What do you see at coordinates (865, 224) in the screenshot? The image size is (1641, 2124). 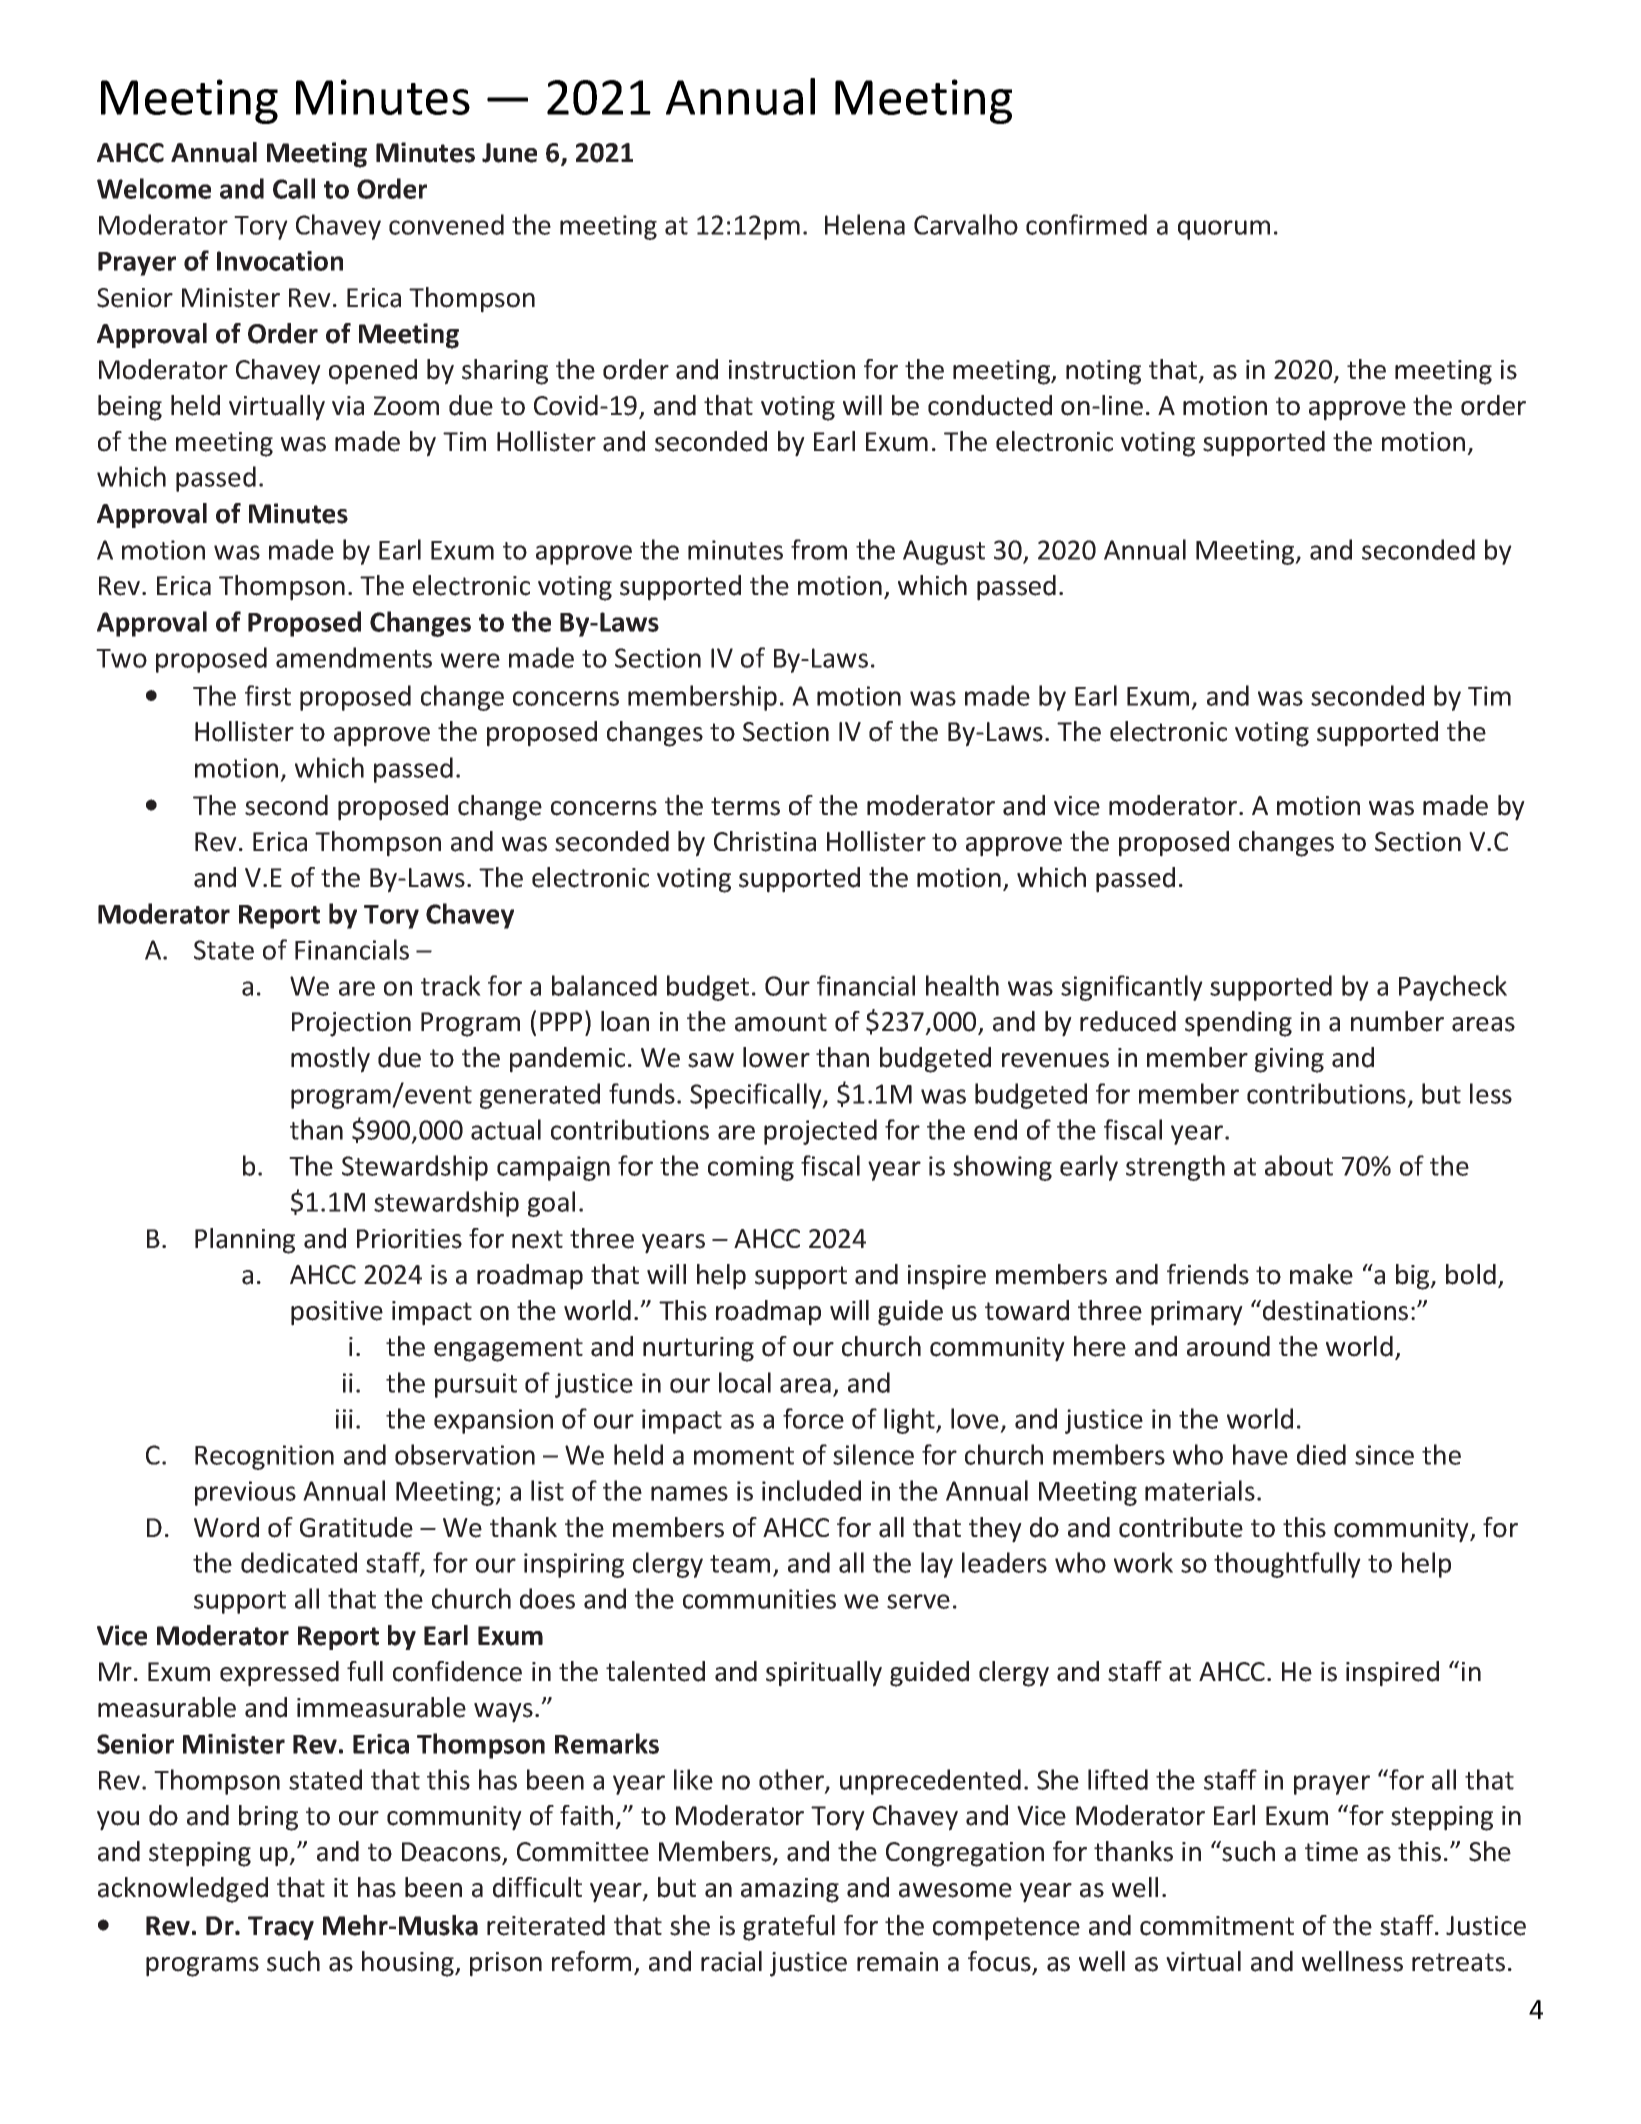 I see `Helena` at bounding box center [865, 224].
